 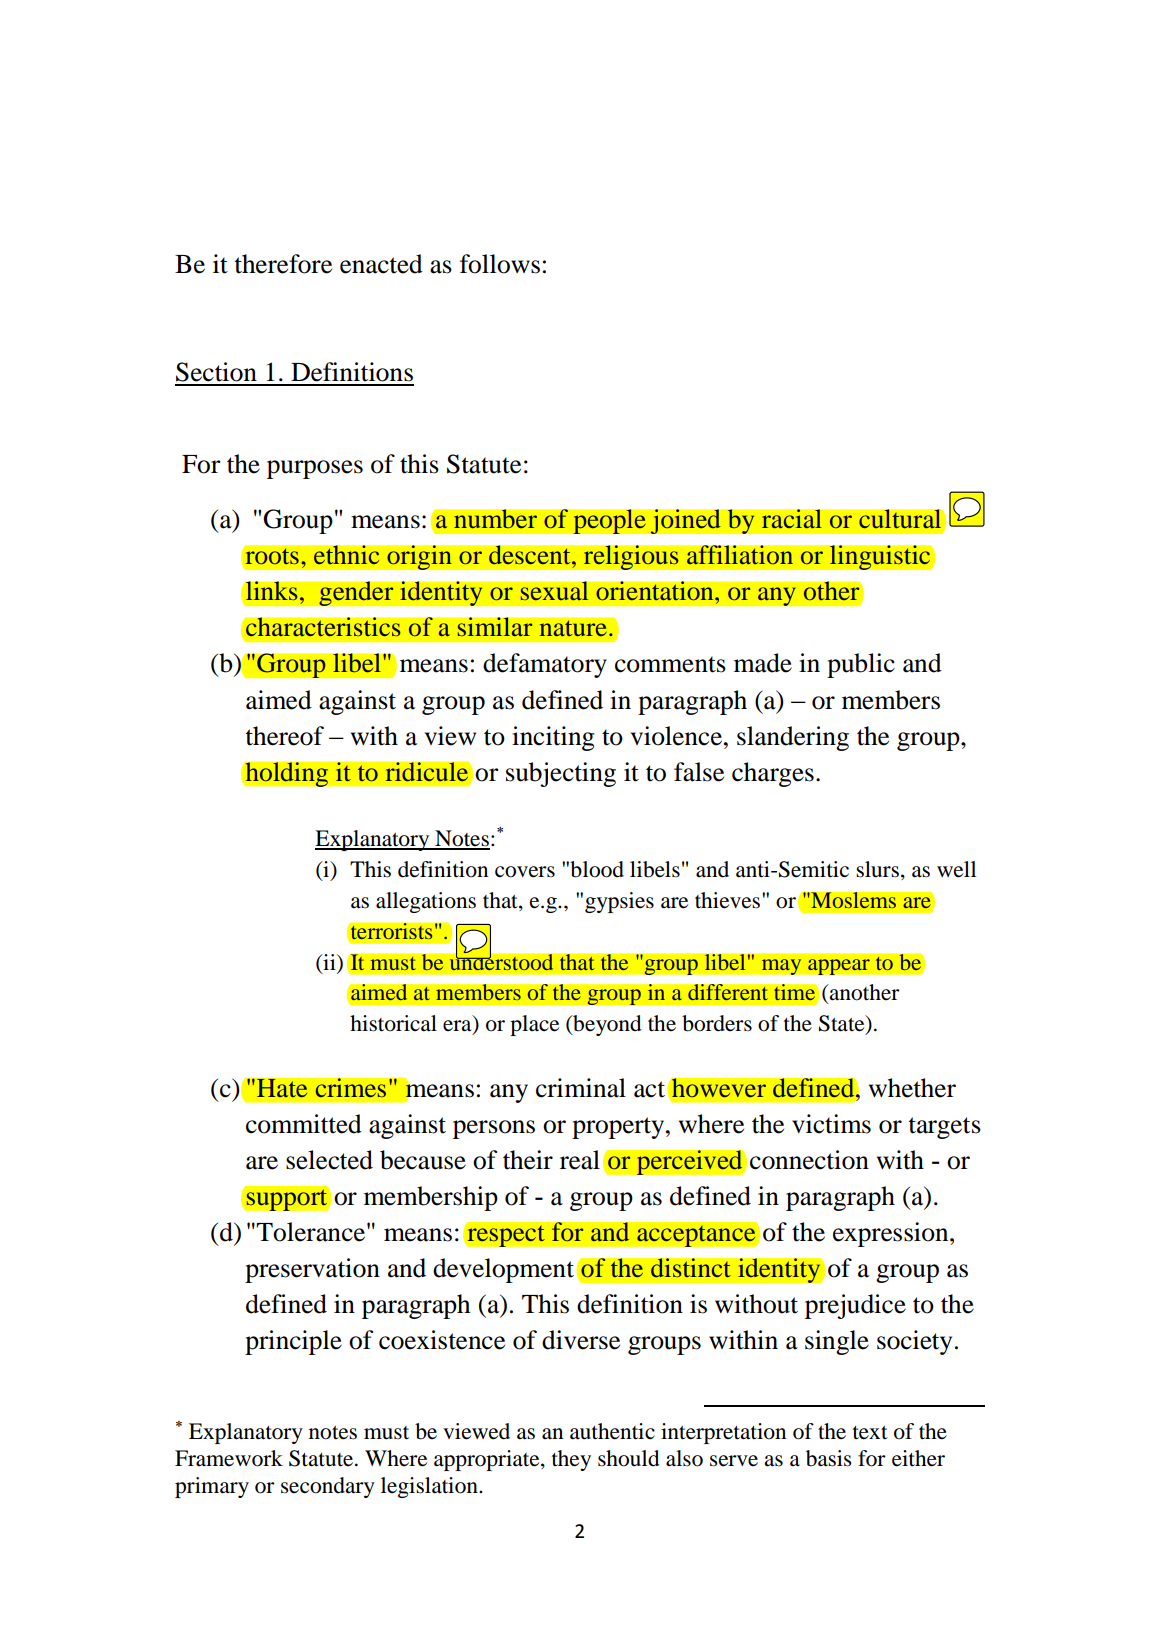 I want to click on therefore, so click(x=283, y=264).
